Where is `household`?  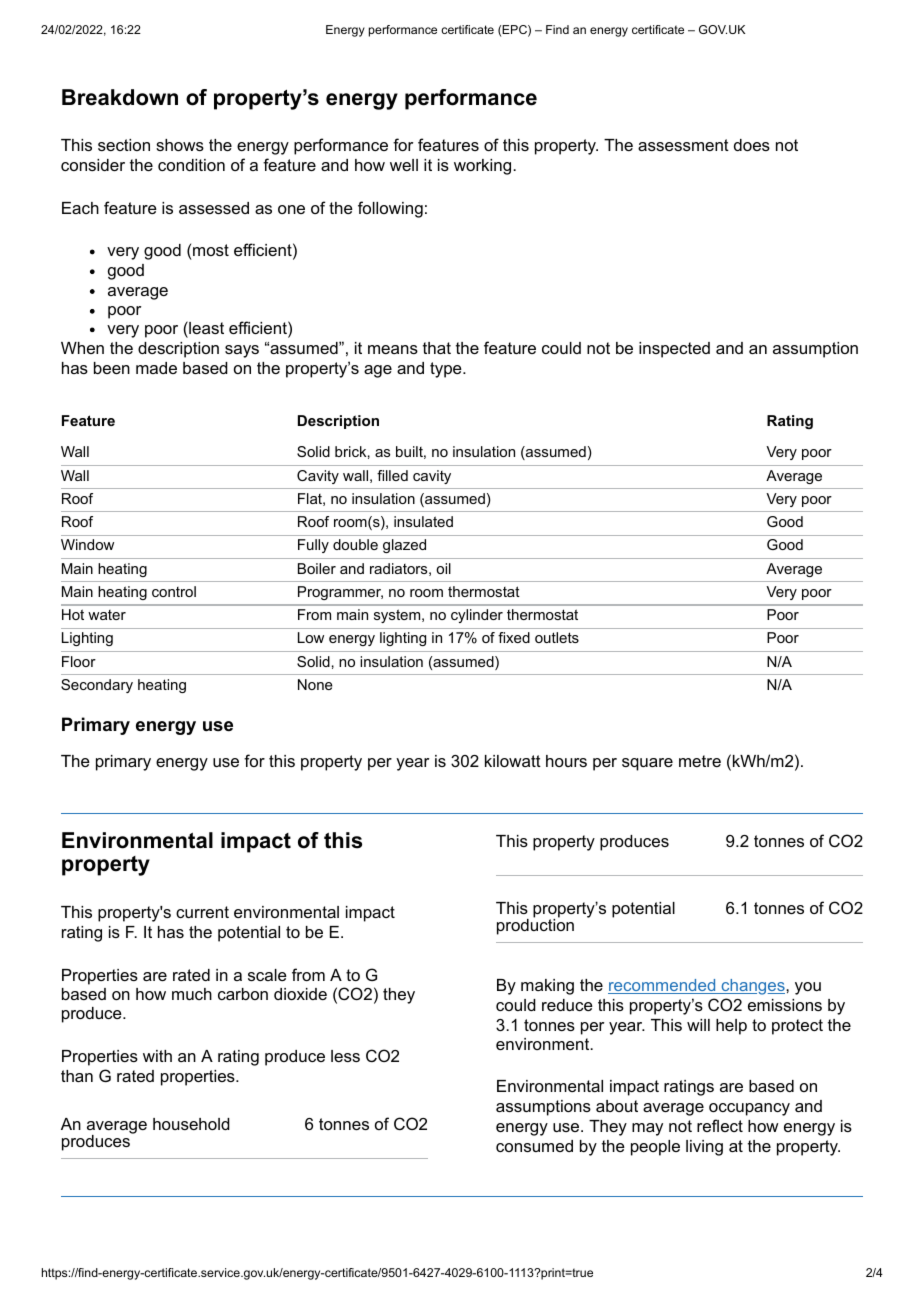 household is located at coordinates (191, 1124).
